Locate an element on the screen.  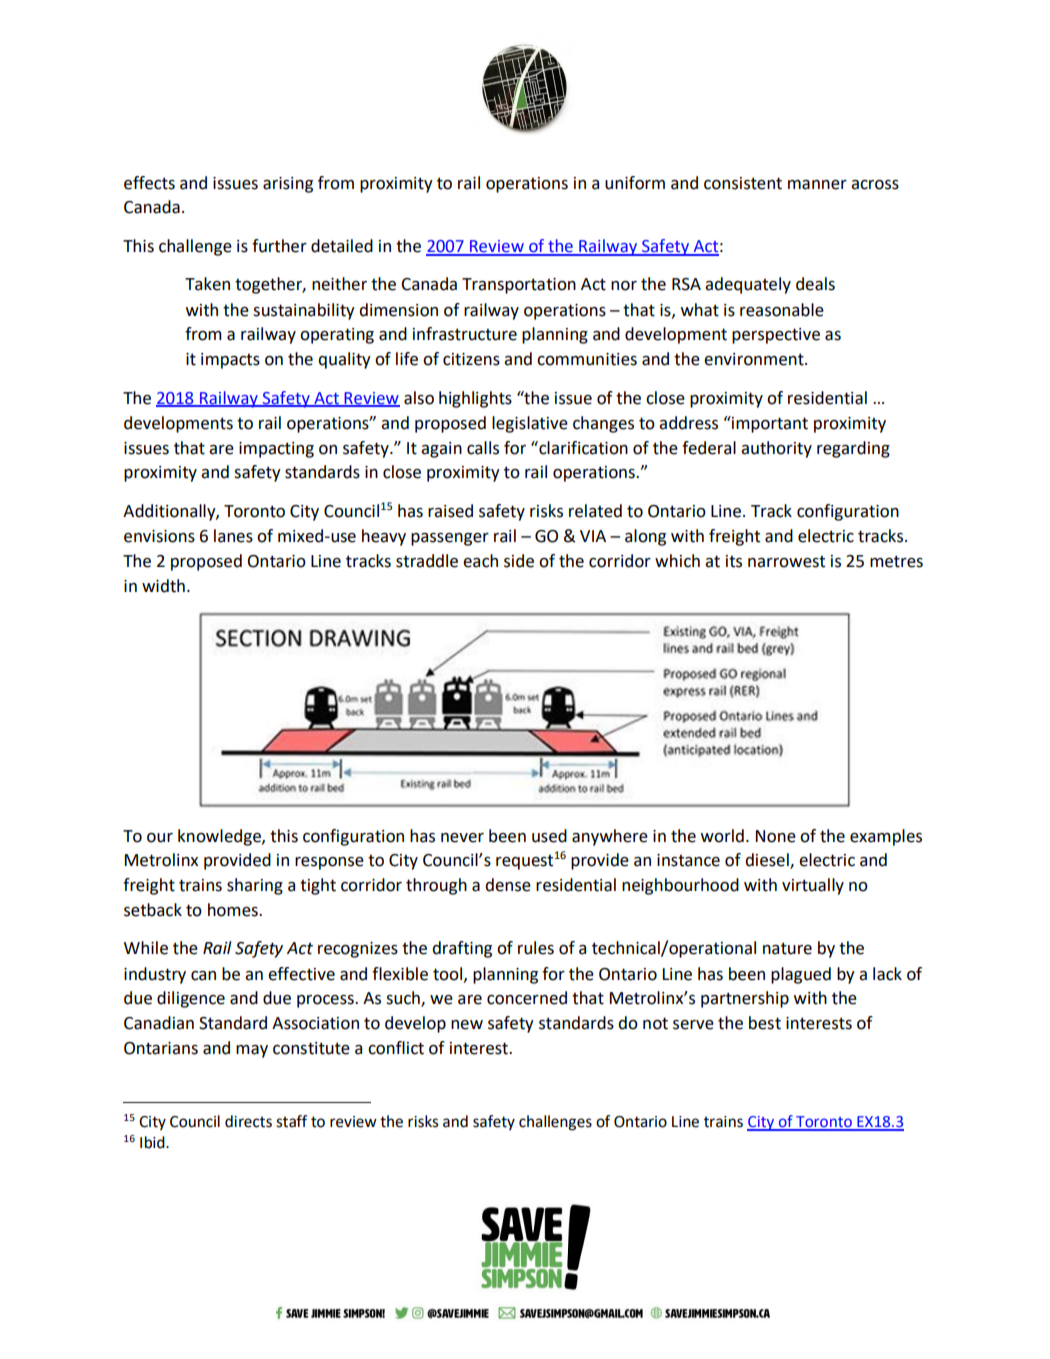
best is located at coordinates (765, 1023).
